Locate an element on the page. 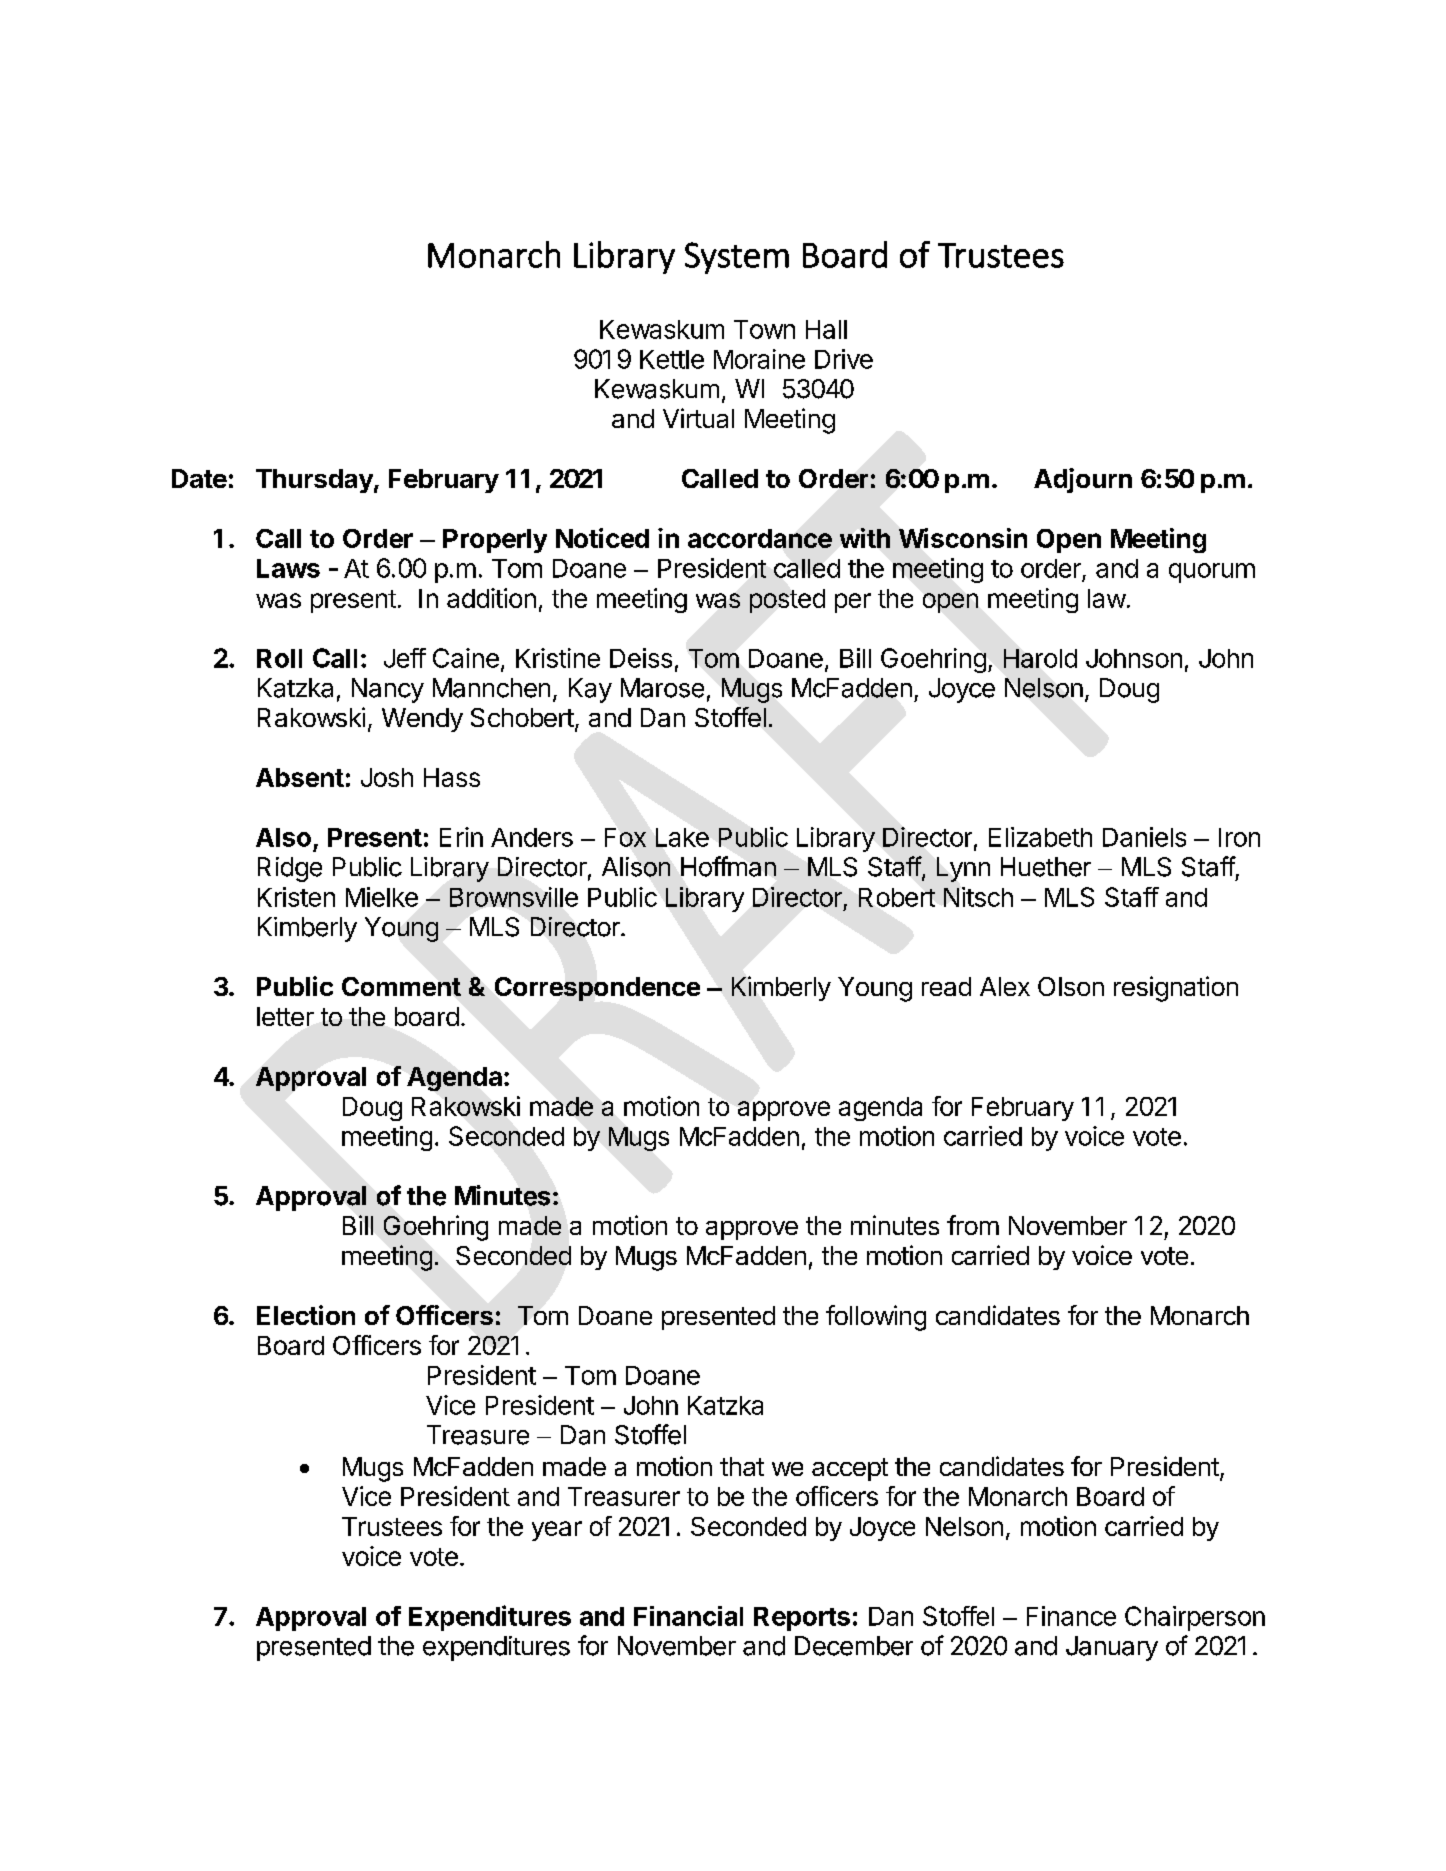 This document has width=1446, height=1871. Reports is located at coordinates (802, 1619).
